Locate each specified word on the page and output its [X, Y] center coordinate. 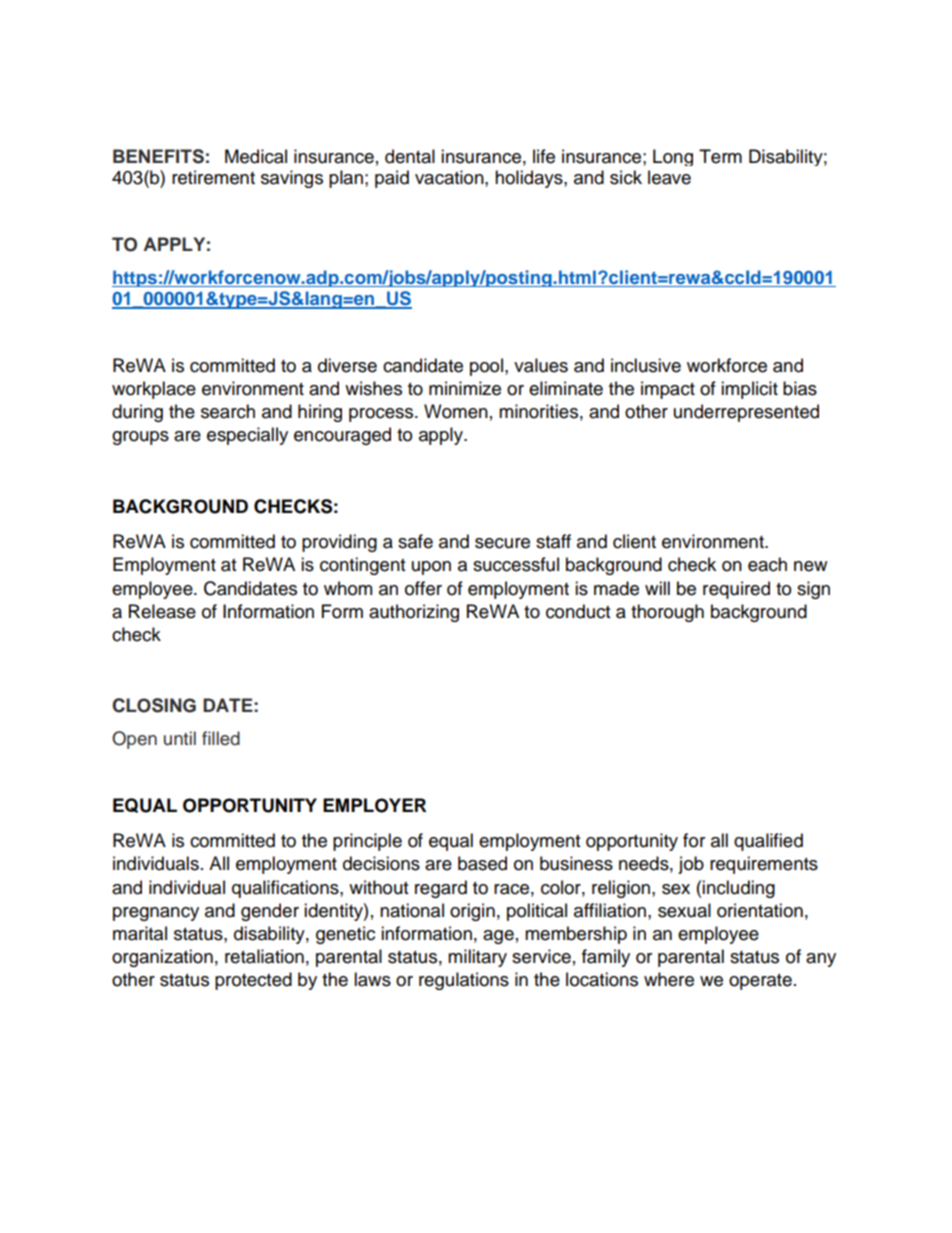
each [767, 564]
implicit [749, 390]
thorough [667, 613]
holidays [530, 179]
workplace [154, 390]
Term [720, 156]
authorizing [414, 613]
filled [221, 738]
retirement [213, 177]
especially [247, 436]
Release [162, 611]
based [482, 863]
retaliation [264, 956]
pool [486, 367]
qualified [768, 842]
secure [502, 543]
